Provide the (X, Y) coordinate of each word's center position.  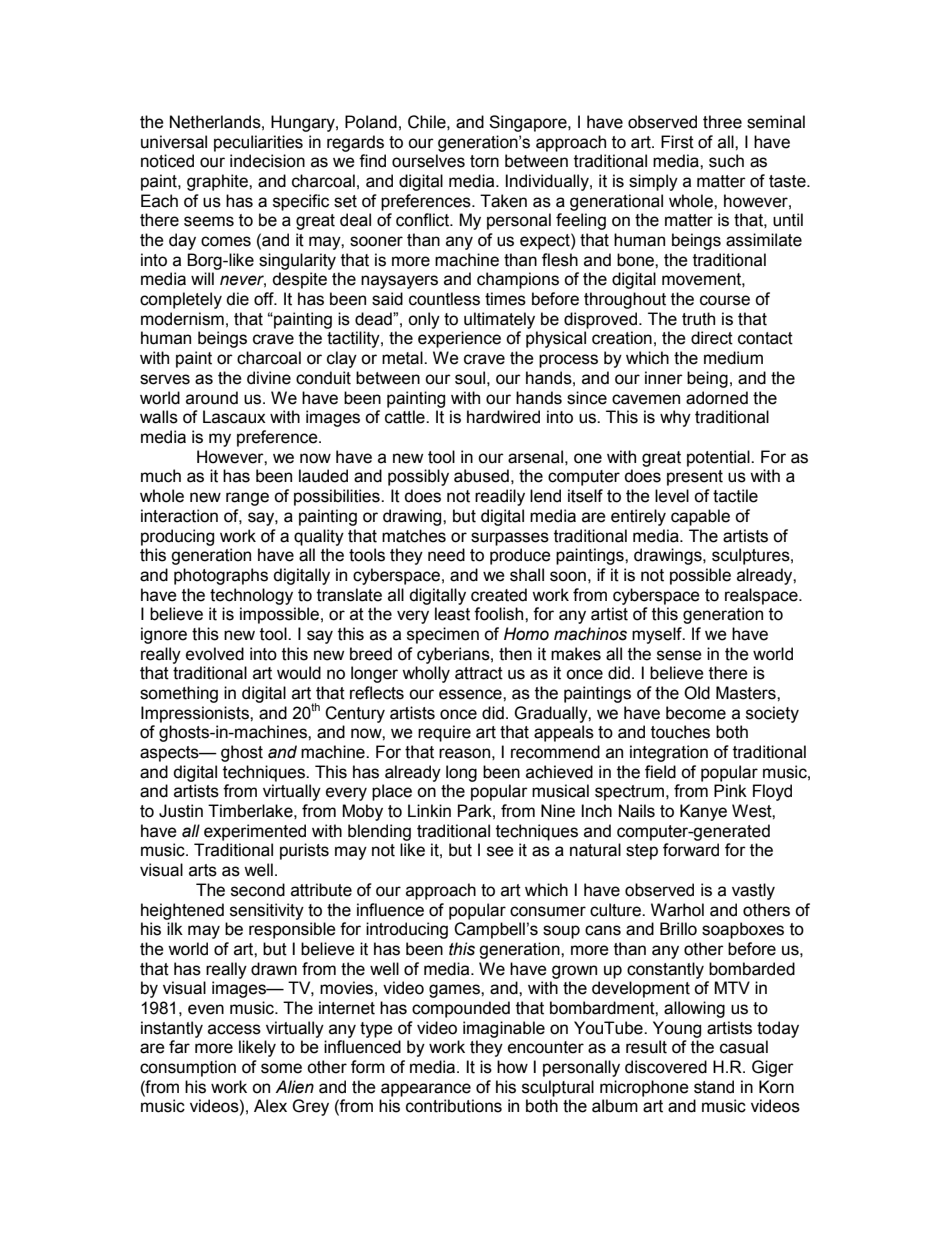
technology (251, 596)
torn (484, 161)
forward (691, 850)
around (212, 398)
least (452, 614)
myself (658, 635)
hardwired (503, 417)
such (726, 161)
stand (714, 1087)
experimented (255, 832)
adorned (717, 398)
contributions (454, 1106)
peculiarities (258, 143)
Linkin (429, 810)
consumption (188, 1068)
